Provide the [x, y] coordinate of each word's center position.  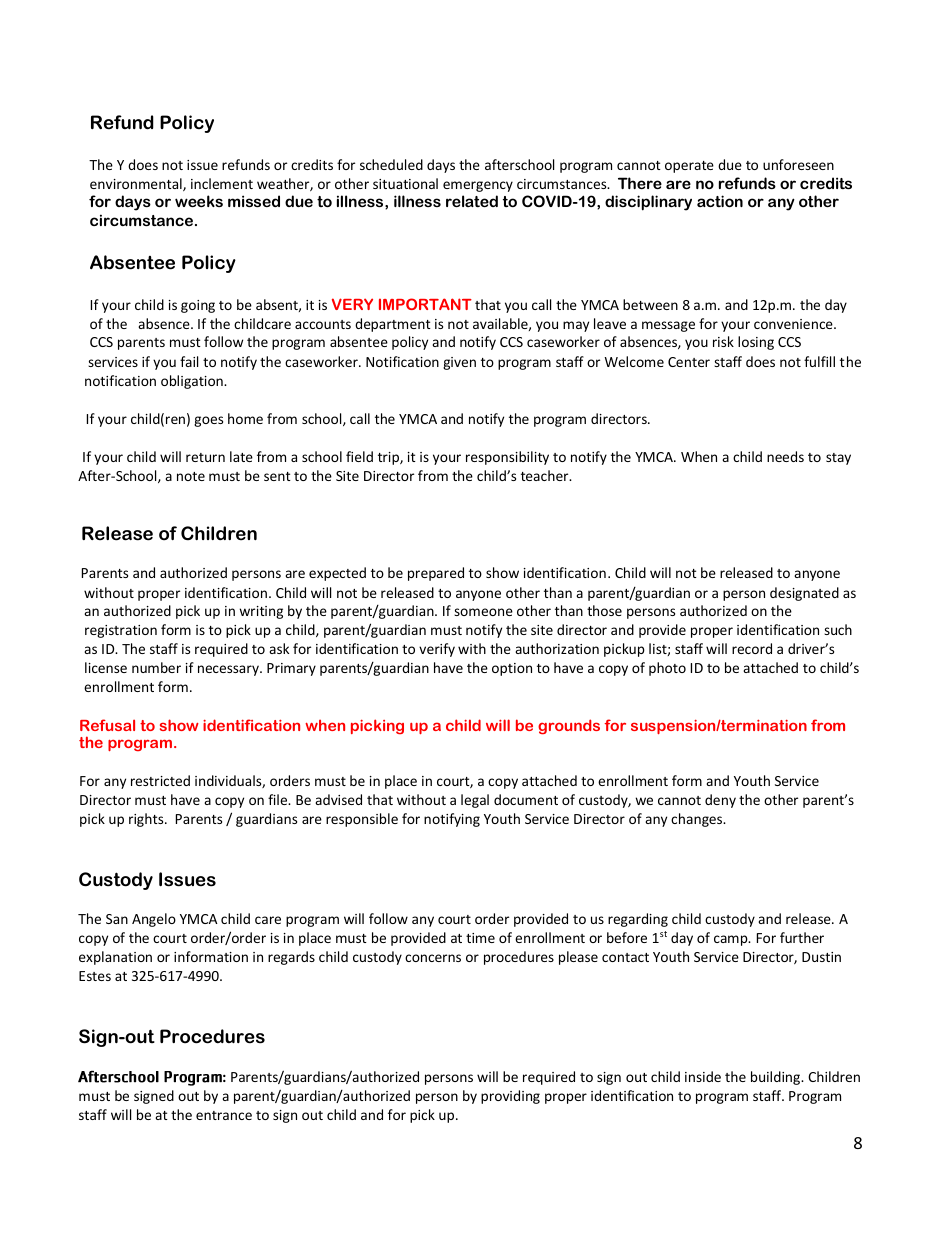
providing [510, 1097]
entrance [224, 1115]
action [720, 201]
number [156, 667]
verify [437, 650]
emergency [478, 186]
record [752, 648]
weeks [199, 201]
